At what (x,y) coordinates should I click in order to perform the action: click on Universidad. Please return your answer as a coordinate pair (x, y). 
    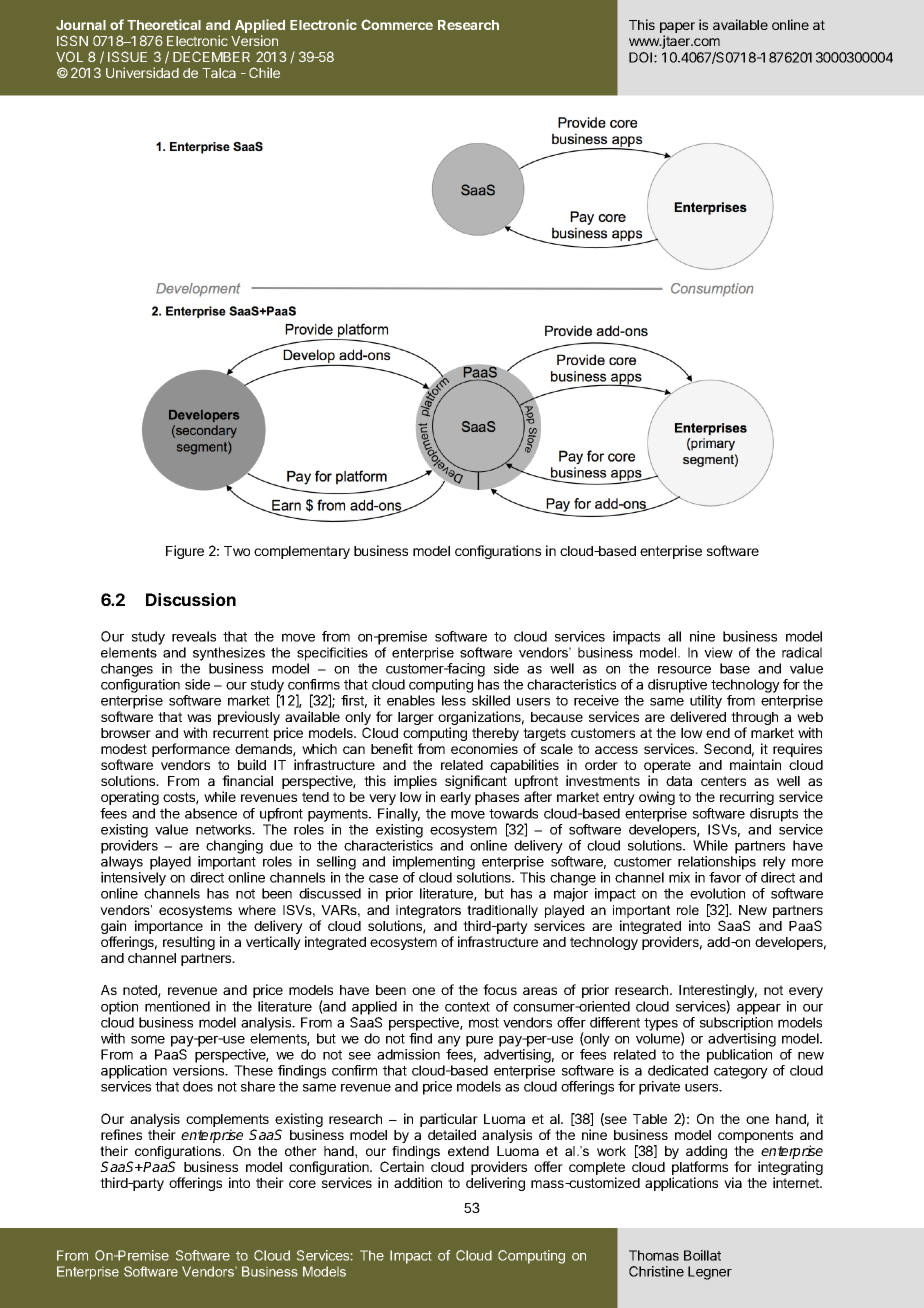
    Looking at the image, I should click on (142, 72).
